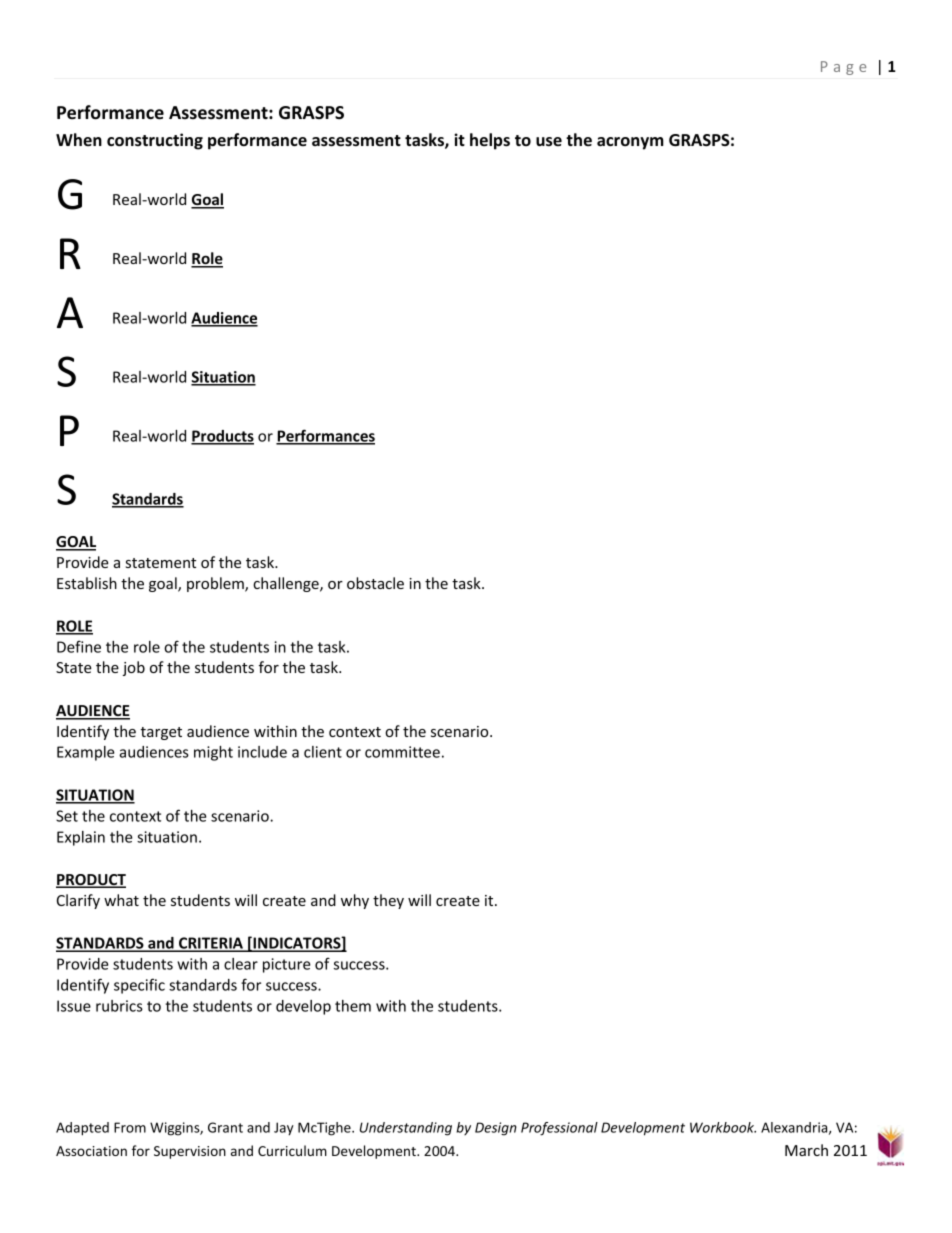 This screenshot has width=952, height=1233. I want to click on helps, so click(490, 141).
